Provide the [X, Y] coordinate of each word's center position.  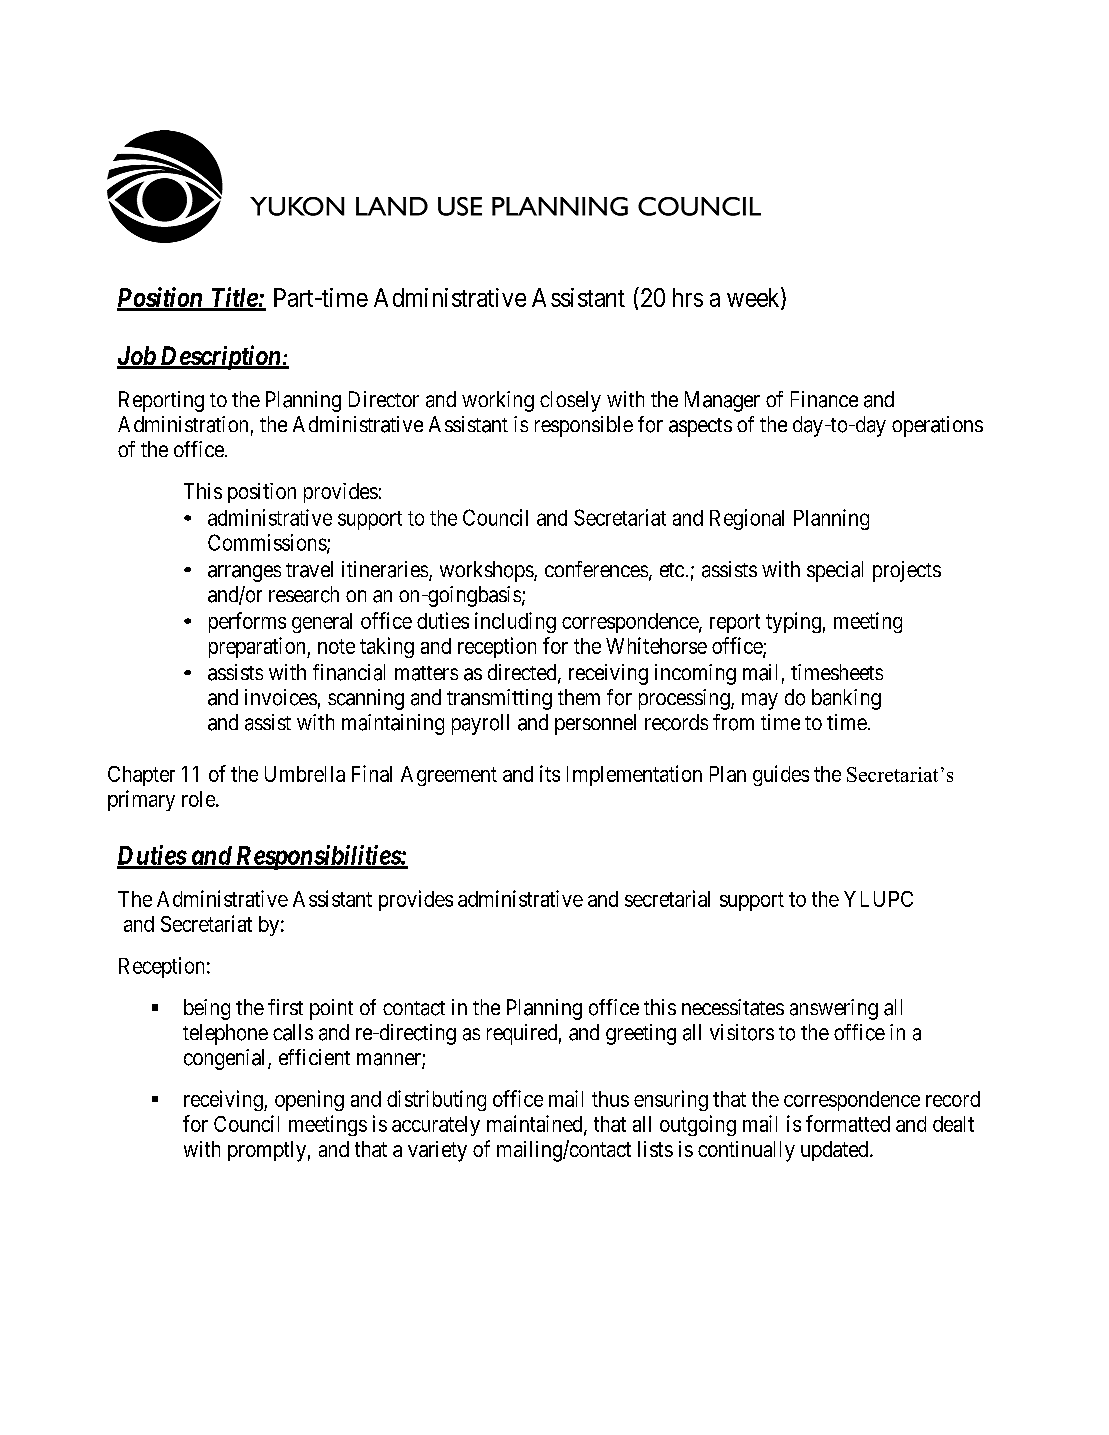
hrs [688, 297]
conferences [596, 569]
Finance [824, 399]
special [835, 571]
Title [233, 298]
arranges [244, 573]
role [199, 799]
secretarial [667, 898]
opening [309, 1100]
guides [781, 775]
